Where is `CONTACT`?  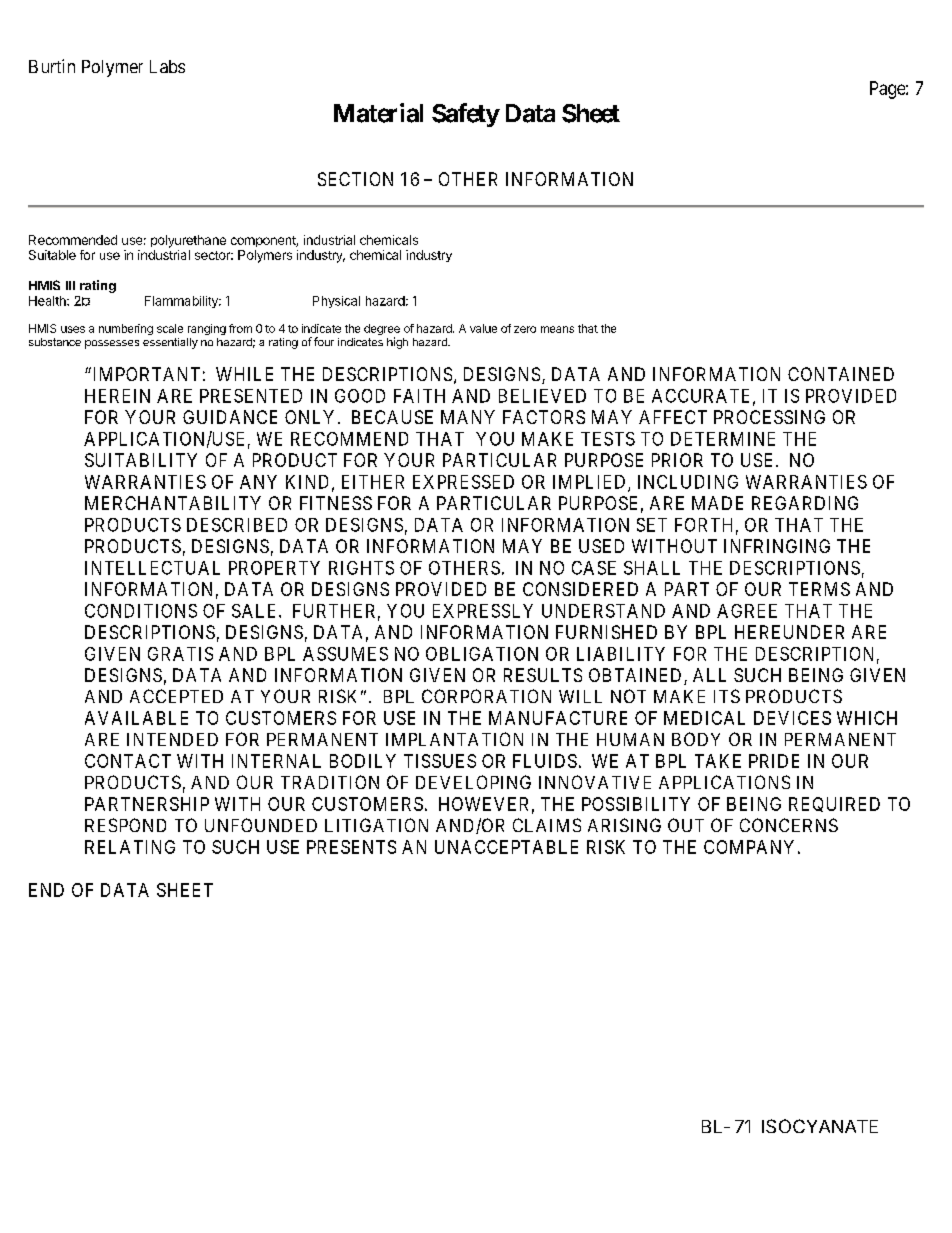 CONTACT is located at coordinates (128, 761).
